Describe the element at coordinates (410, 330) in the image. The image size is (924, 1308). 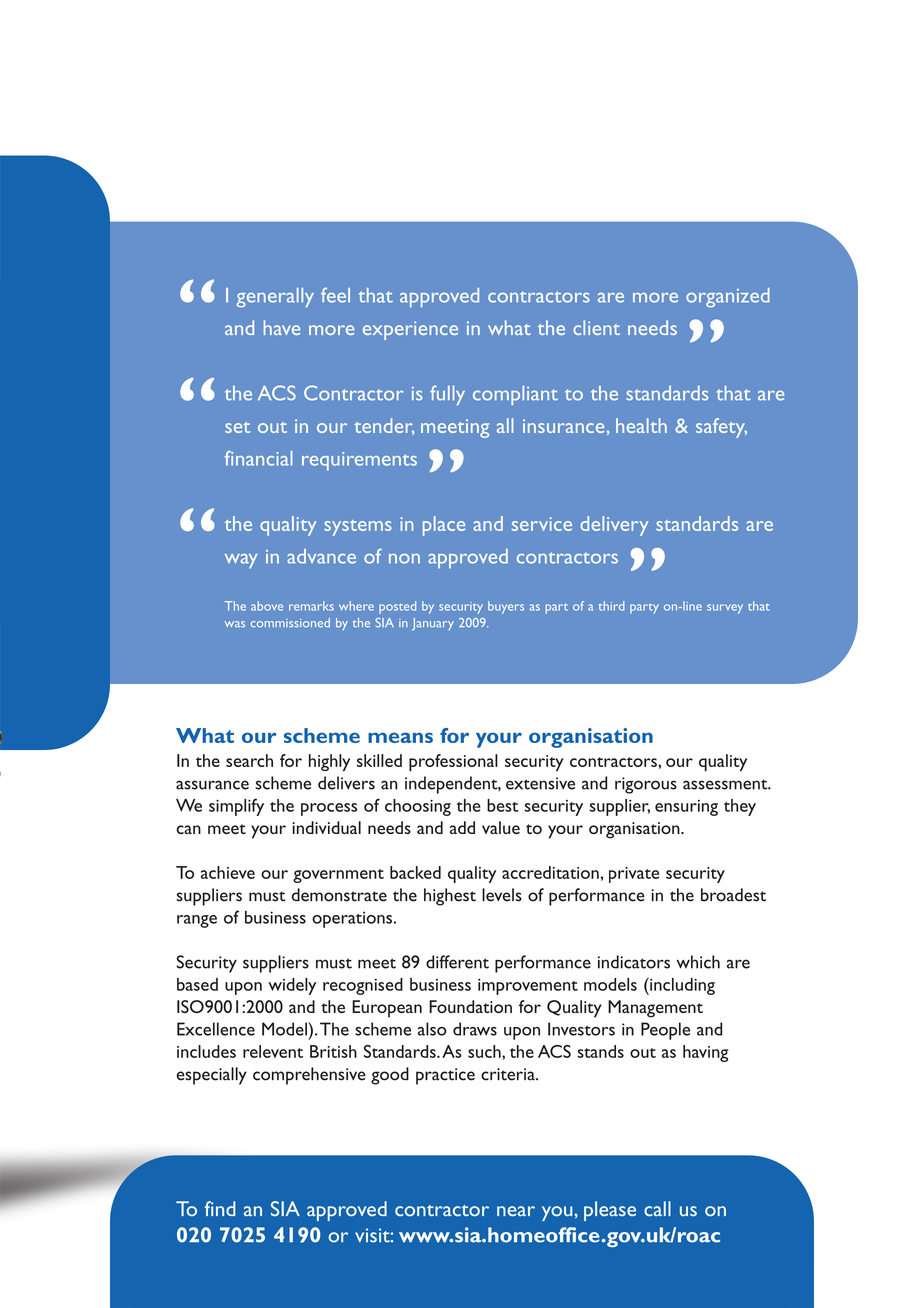
I see `experience` at that location.
